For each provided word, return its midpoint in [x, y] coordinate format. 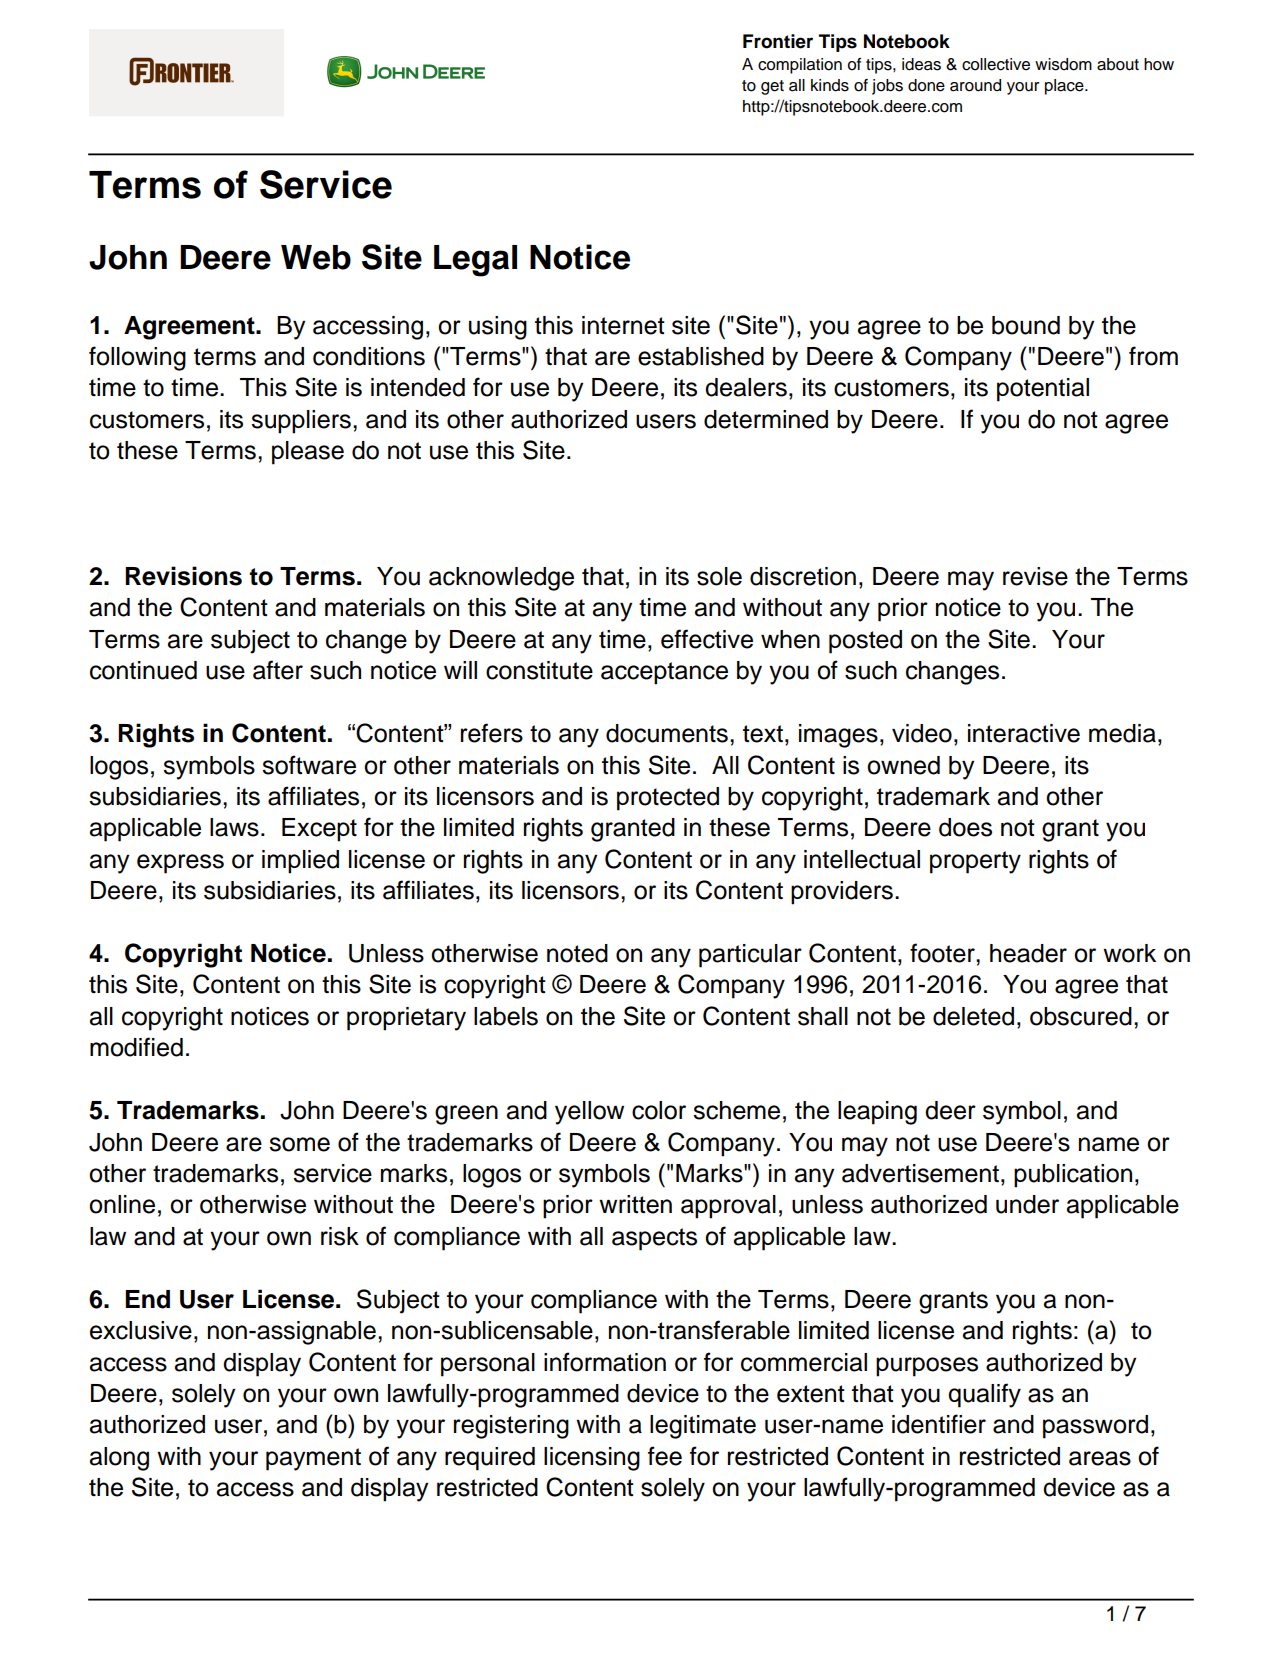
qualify [984, 1395]
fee [665, 1456]
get [772, 87]
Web [316, 257]
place [1065, 87]
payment [313, 1459]
